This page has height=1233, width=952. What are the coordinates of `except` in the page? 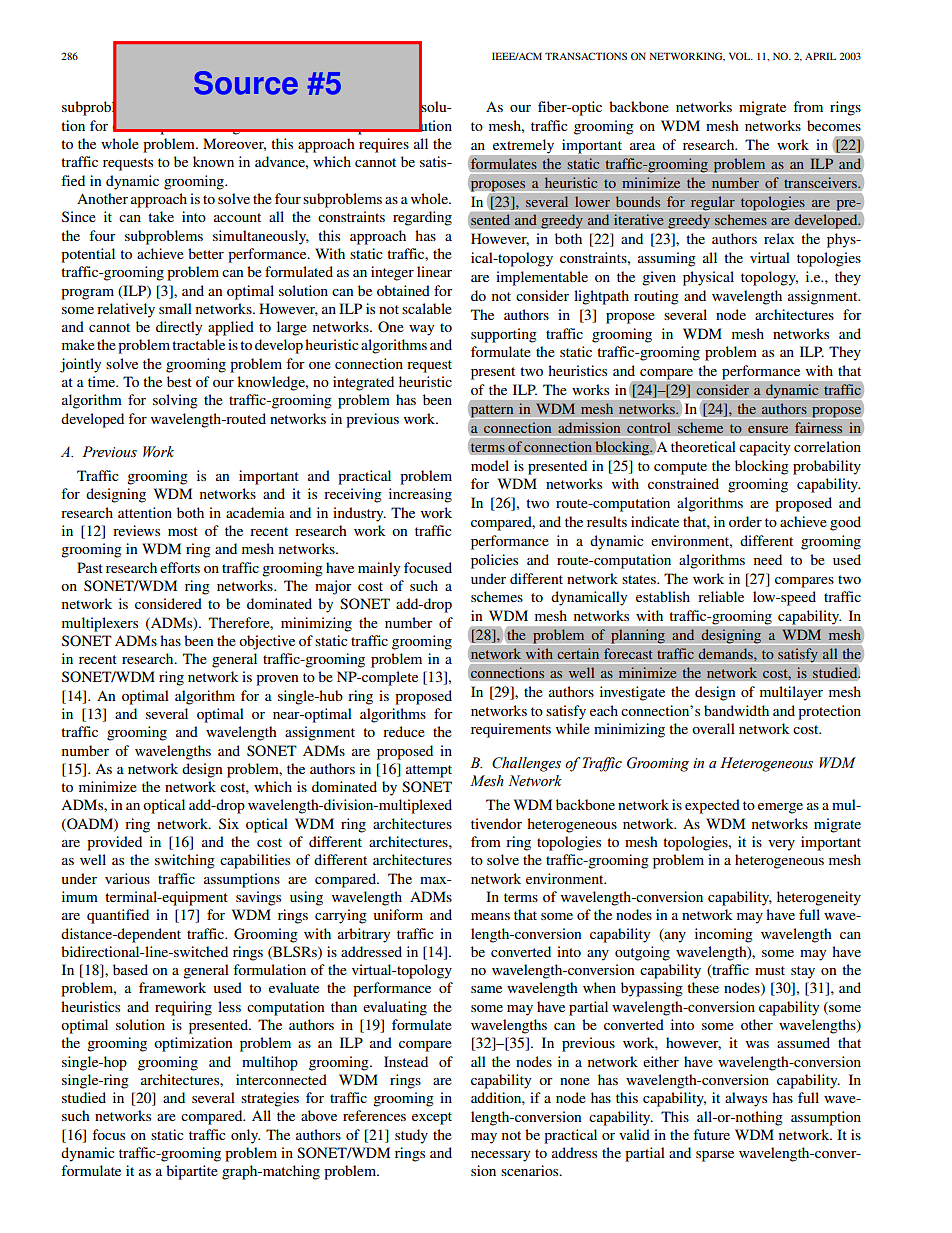 It's located at (432, 1118).
